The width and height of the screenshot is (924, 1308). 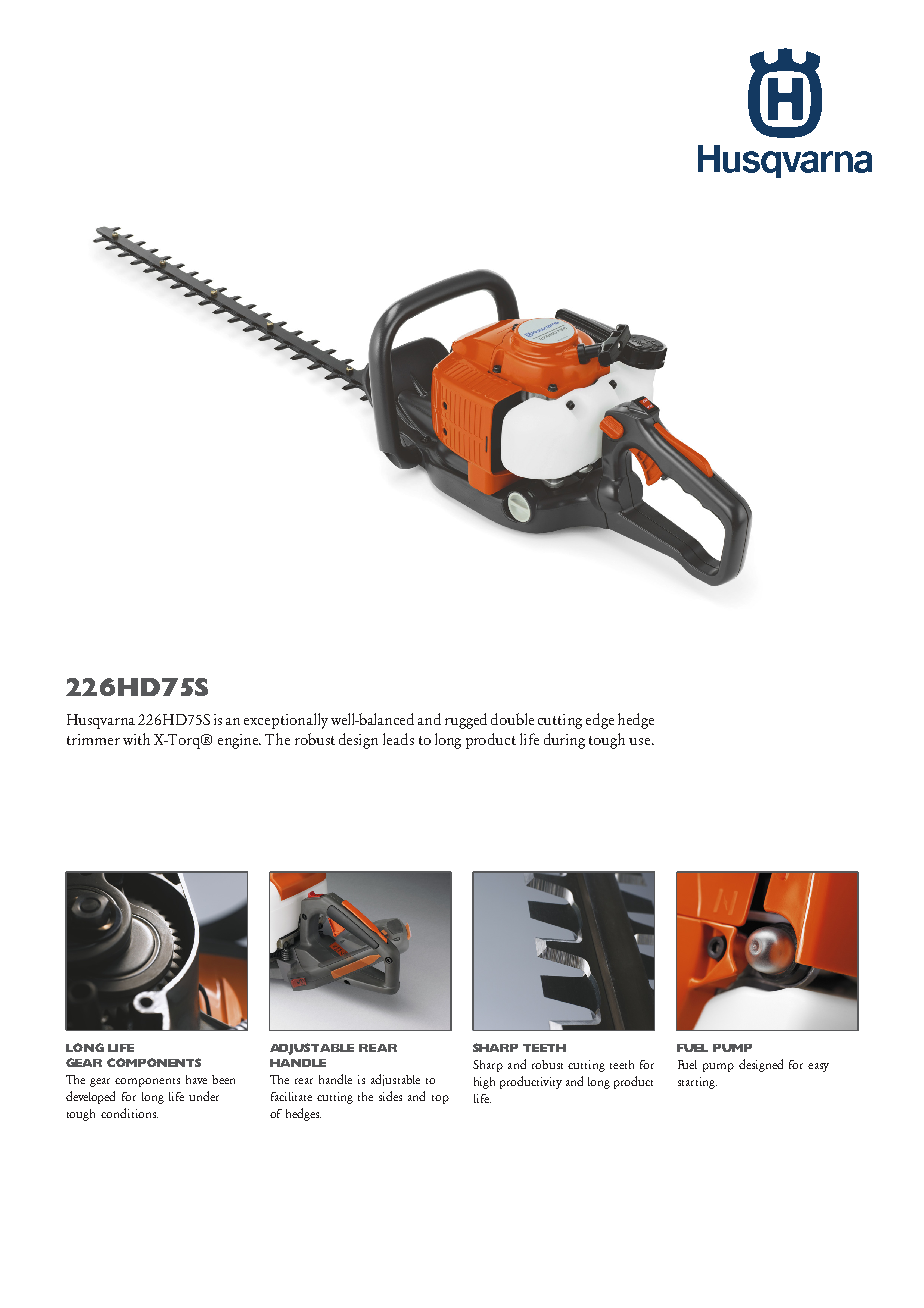 What do you see at coordinates (204, 1096) in the screenshot?
I see `under` at bounding box center [204, 1096].
